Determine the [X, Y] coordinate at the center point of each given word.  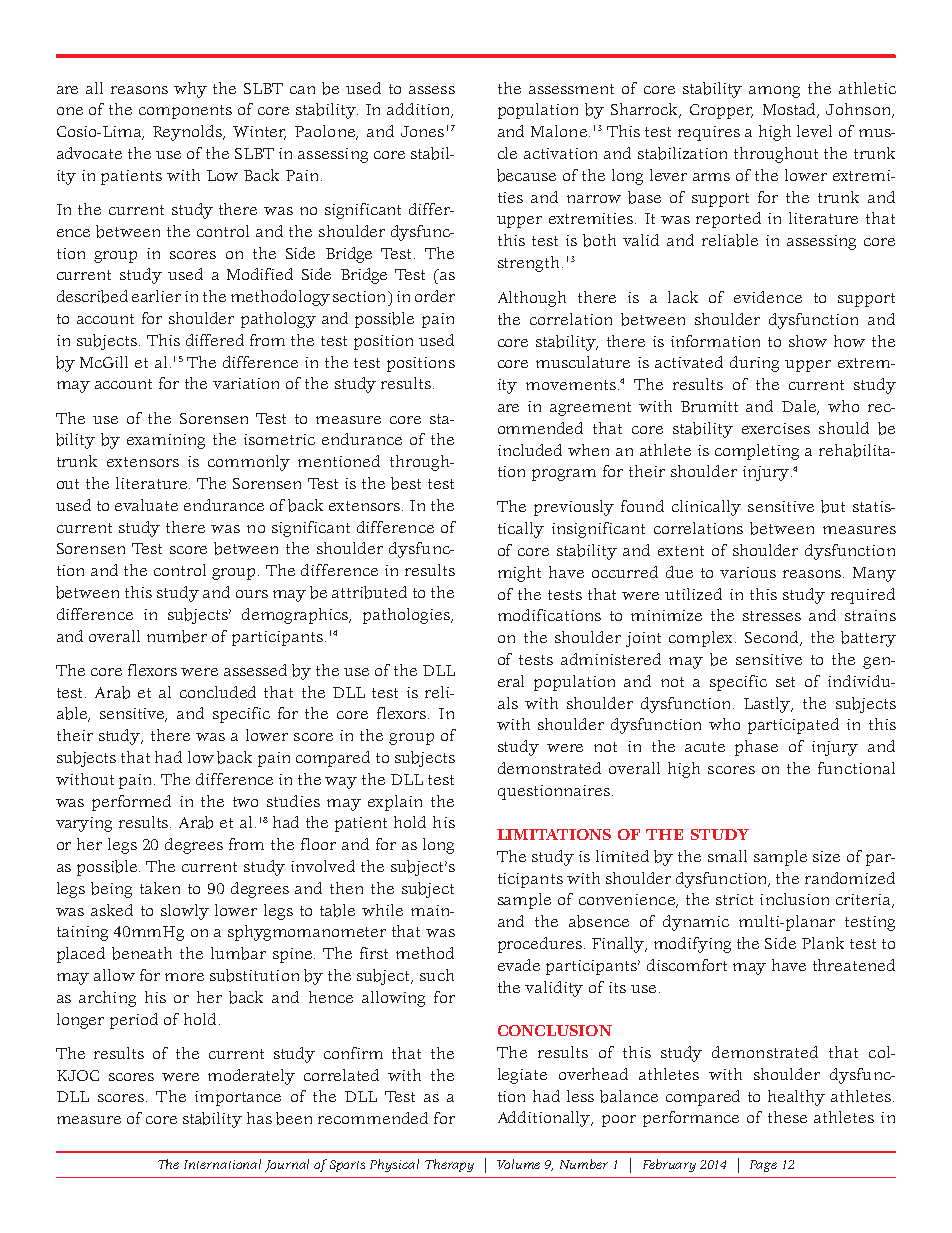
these [787, 1117]
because [526, 175]
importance [238, 1098]
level [814, 131]
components [185, 112]
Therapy [449, 1165]
